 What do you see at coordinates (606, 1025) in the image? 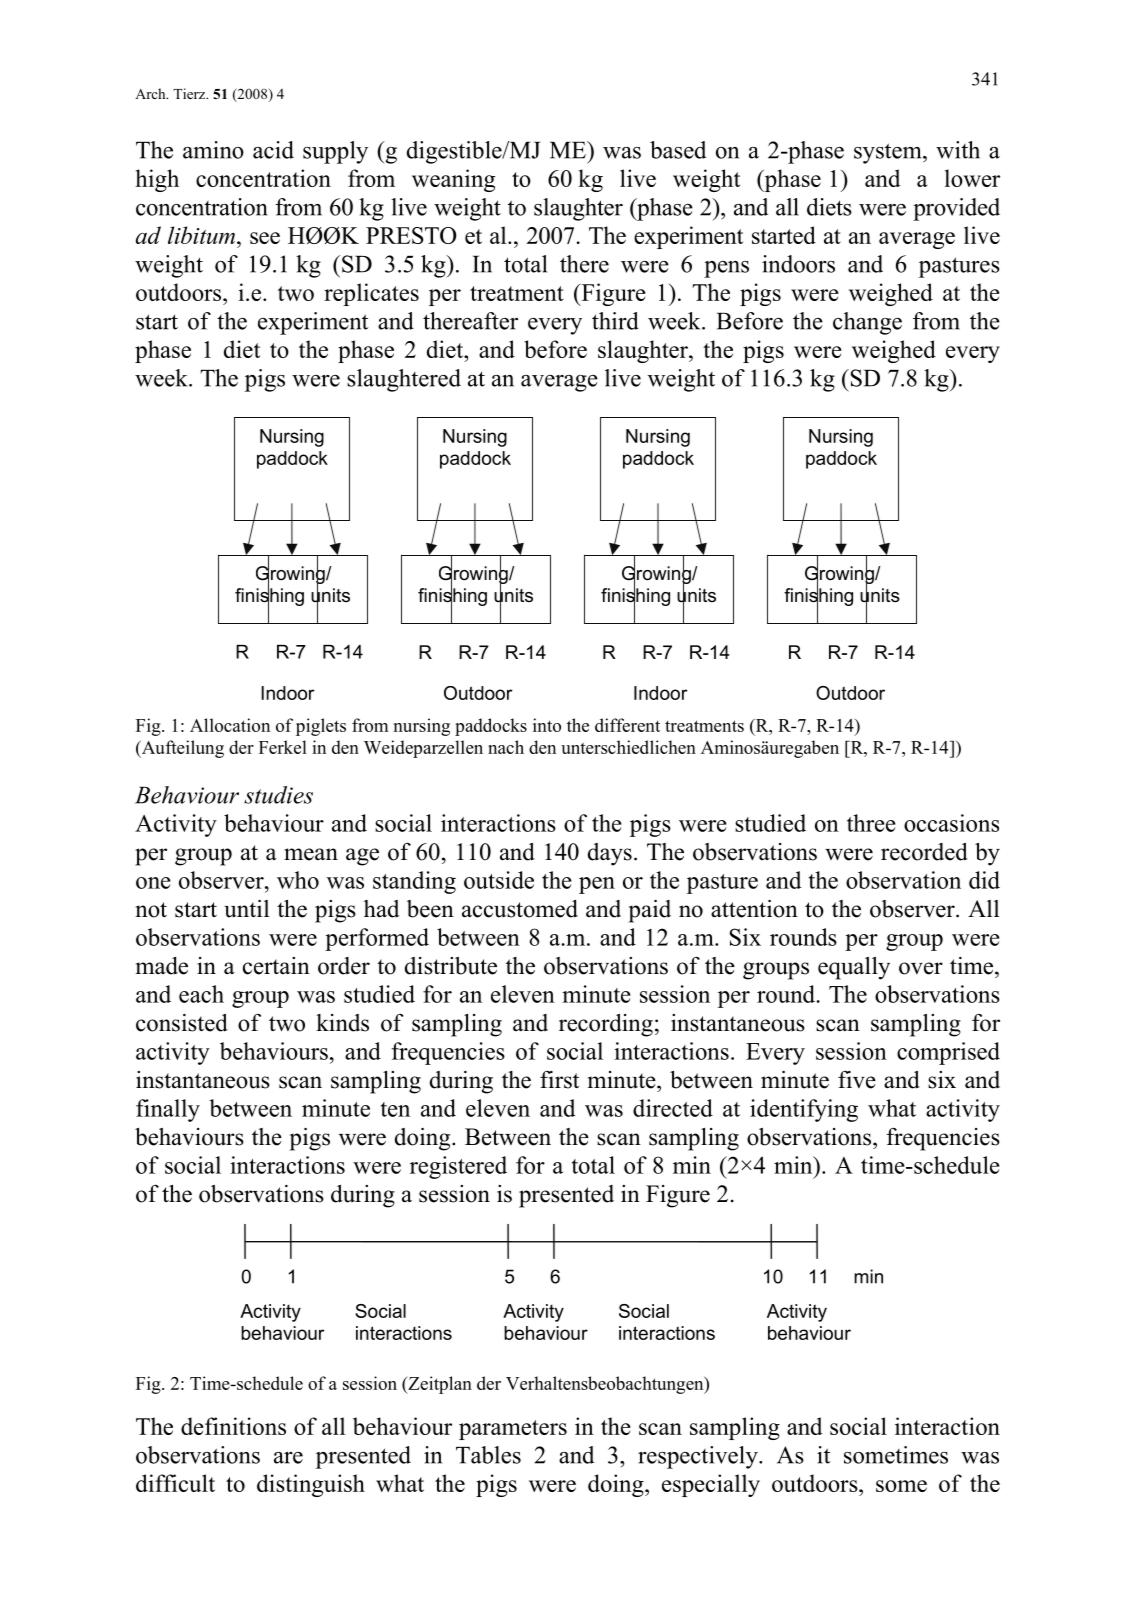
I see `recording` at bounding box center [606, 1025].
